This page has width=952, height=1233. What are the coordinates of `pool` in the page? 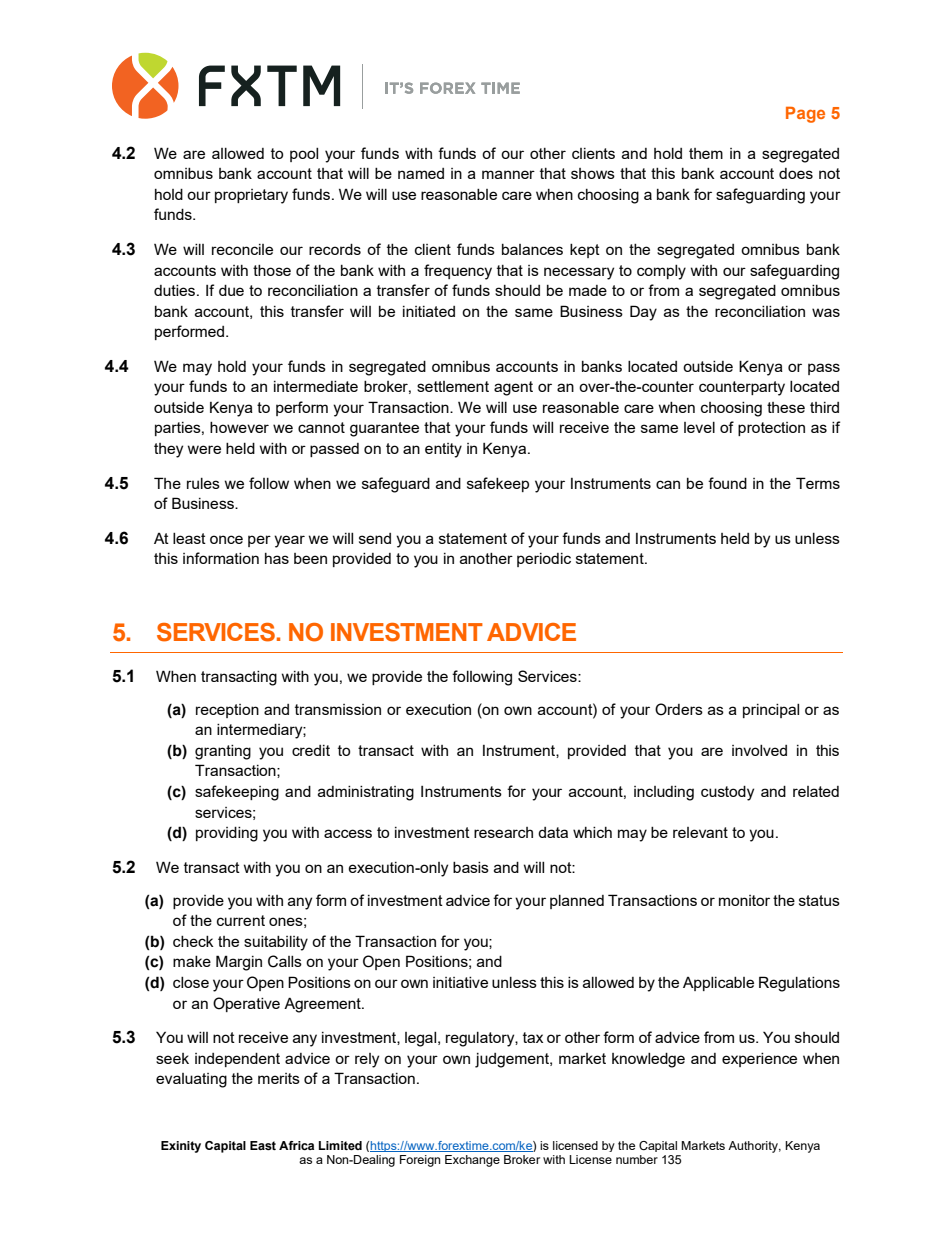 It's located at (304, 155).
